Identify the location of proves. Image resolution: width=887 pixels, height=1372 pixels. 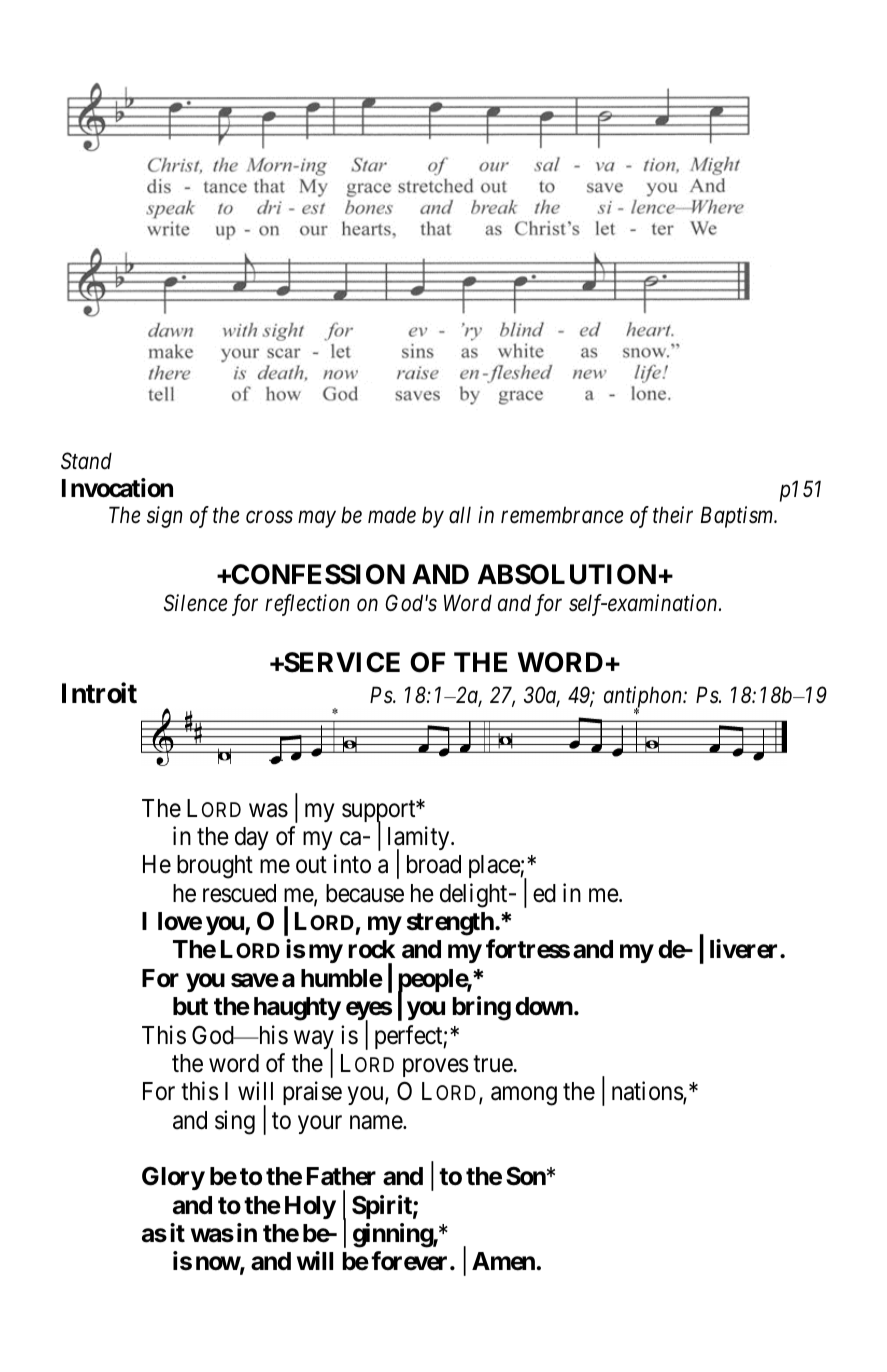
(435, 1067).
